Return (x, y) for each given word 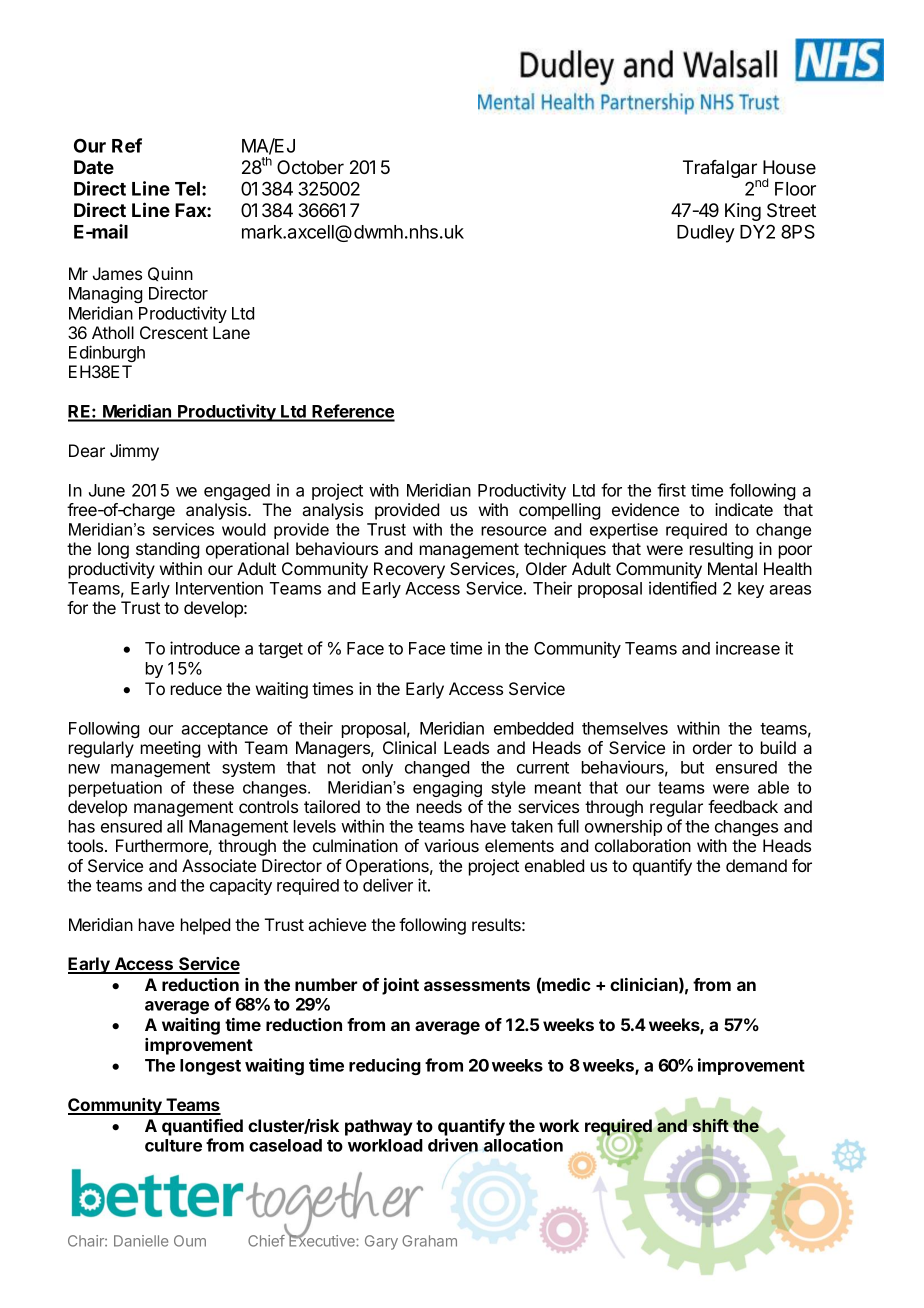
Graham (429, 1241)
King (743, 212)
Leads (466, 747)
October (310, 167)
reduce (196, 688)
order (712, 747)
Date (94, 167)
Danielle (141, 1241)
